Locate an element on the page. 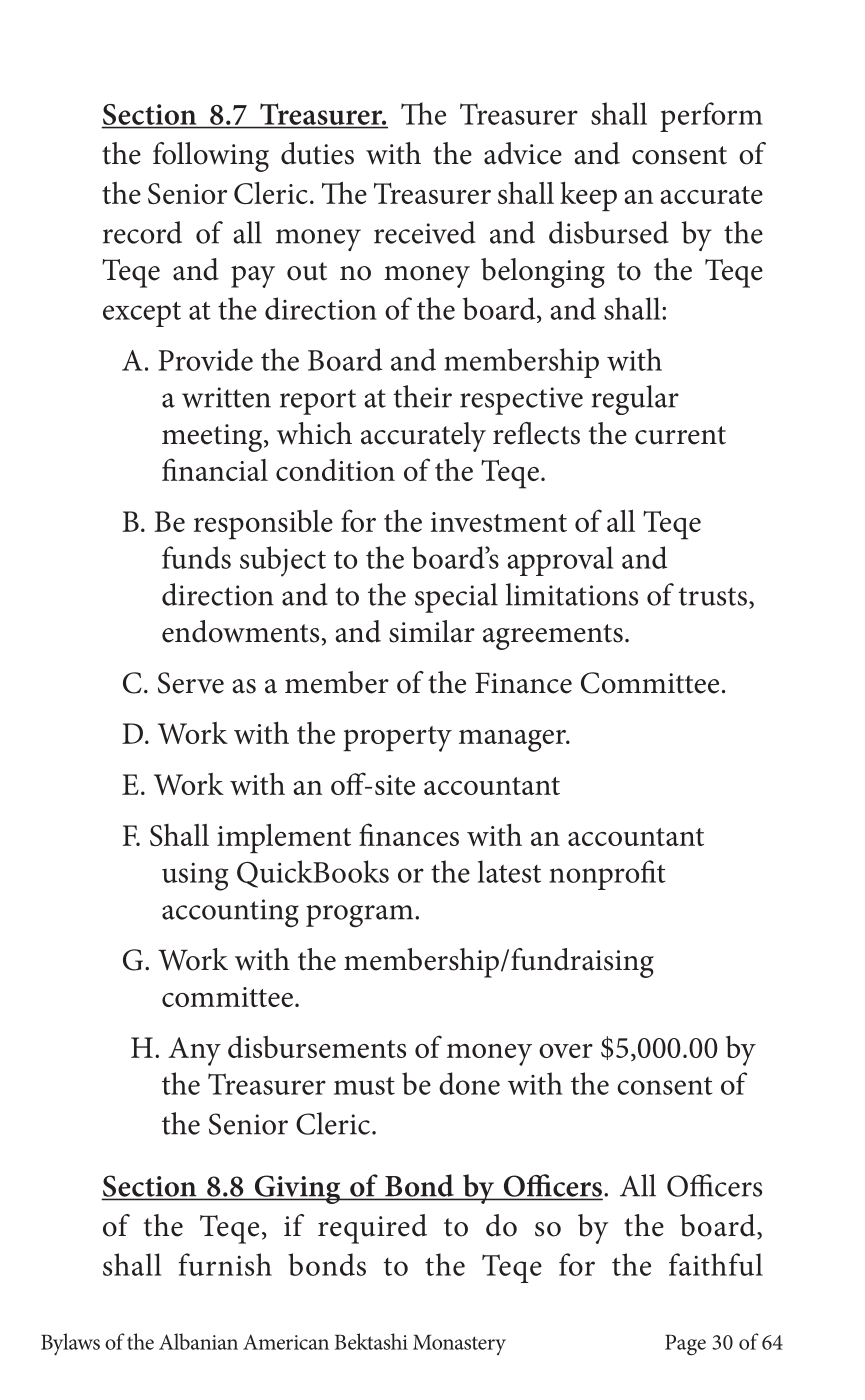 The image size is (865, 1400). approval is located at coordinates (560, 561).
